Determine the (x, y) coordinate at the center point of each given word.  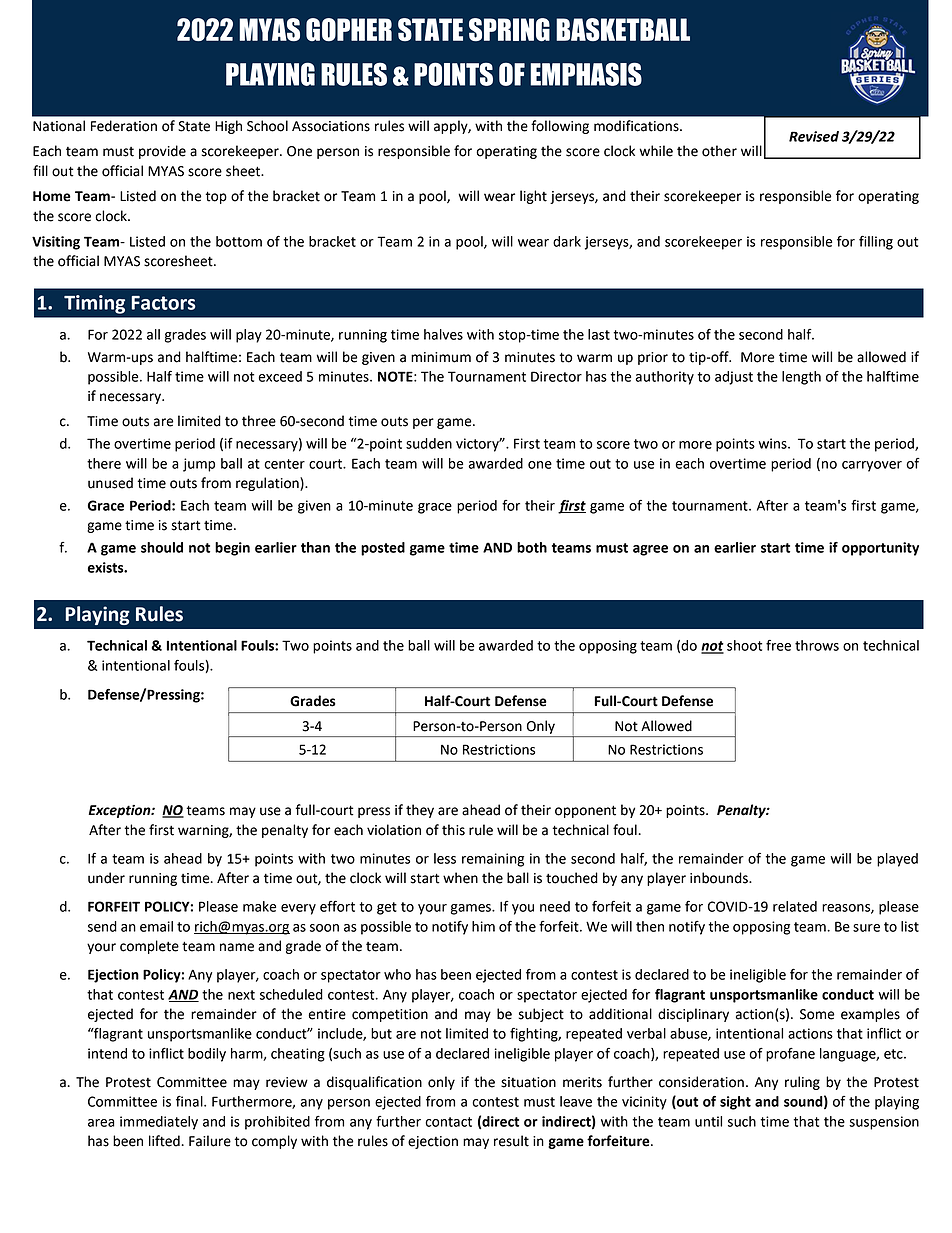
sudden (429, 443)
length (801, 378)
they (420, 811)
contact (448, 1122)
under (106, 878)
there (104, 463)
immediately (159, 1123)
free (778, 645)
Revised (814, 136)
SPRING (509, 29)
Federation (124, 126)
